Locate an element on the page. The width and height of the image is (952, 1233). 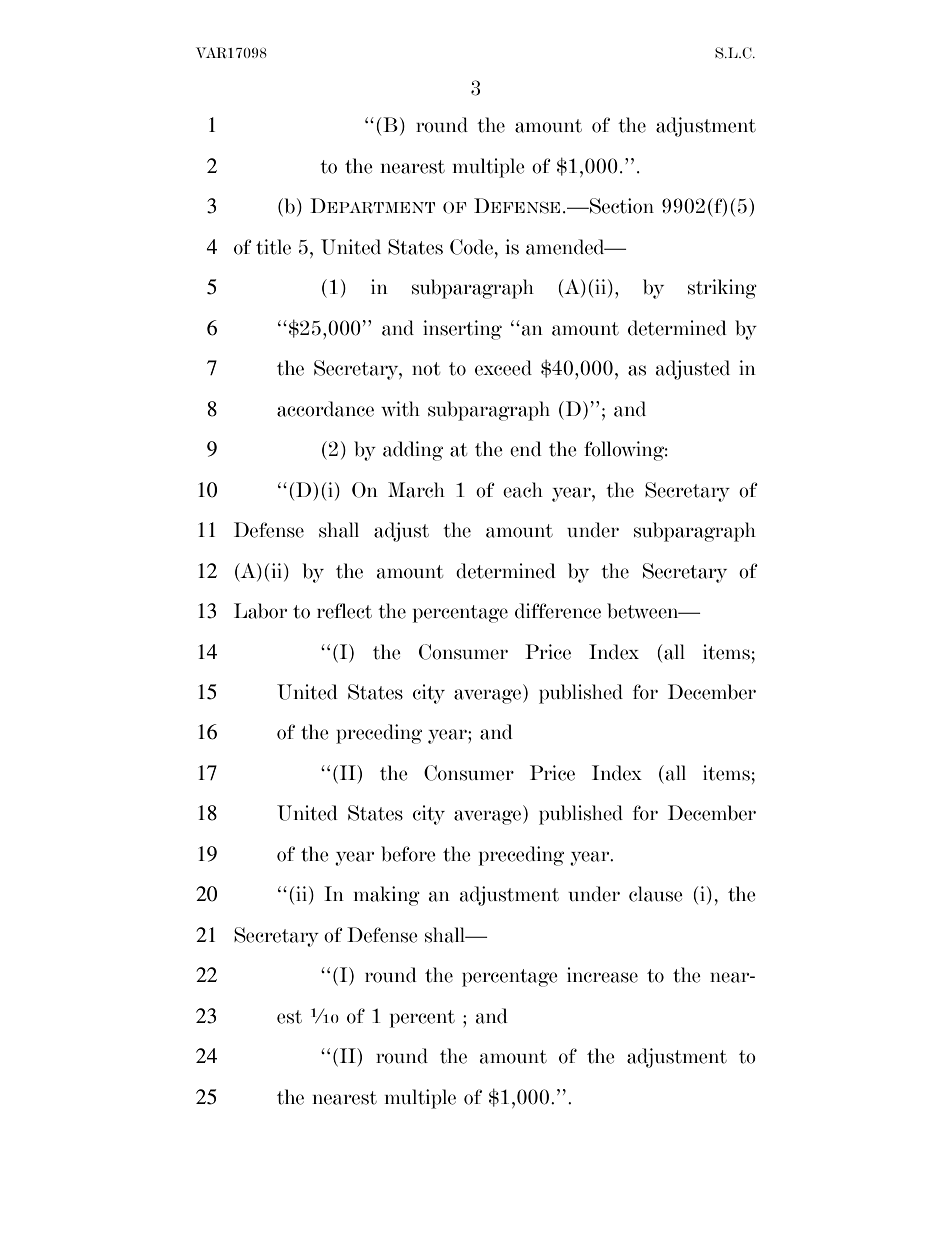
making is located at coordinates (387, 896).
